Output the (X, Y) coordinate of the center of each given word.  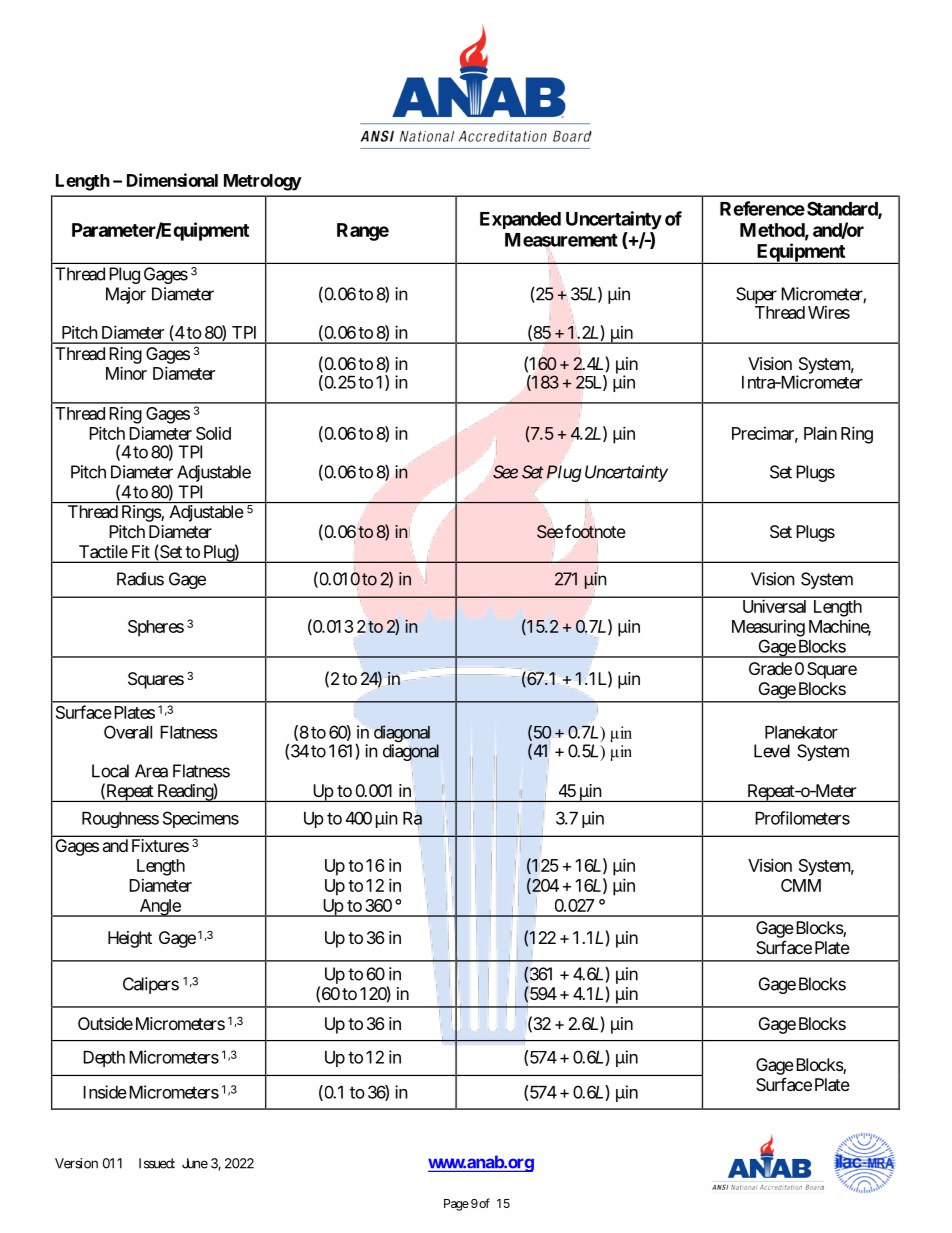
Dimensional (172, 180)
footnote (595, 531)
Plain (820, 433)
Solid (213, 433)
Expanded (520, 220)
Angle (159, 908)
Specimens (201, 819)
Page (456, 1205)
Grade (770, 668)
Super (756, 295)
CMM (801, 885)
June (195, 1163)
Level (772, 751)
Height (130, 939)
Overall (128, 732)
